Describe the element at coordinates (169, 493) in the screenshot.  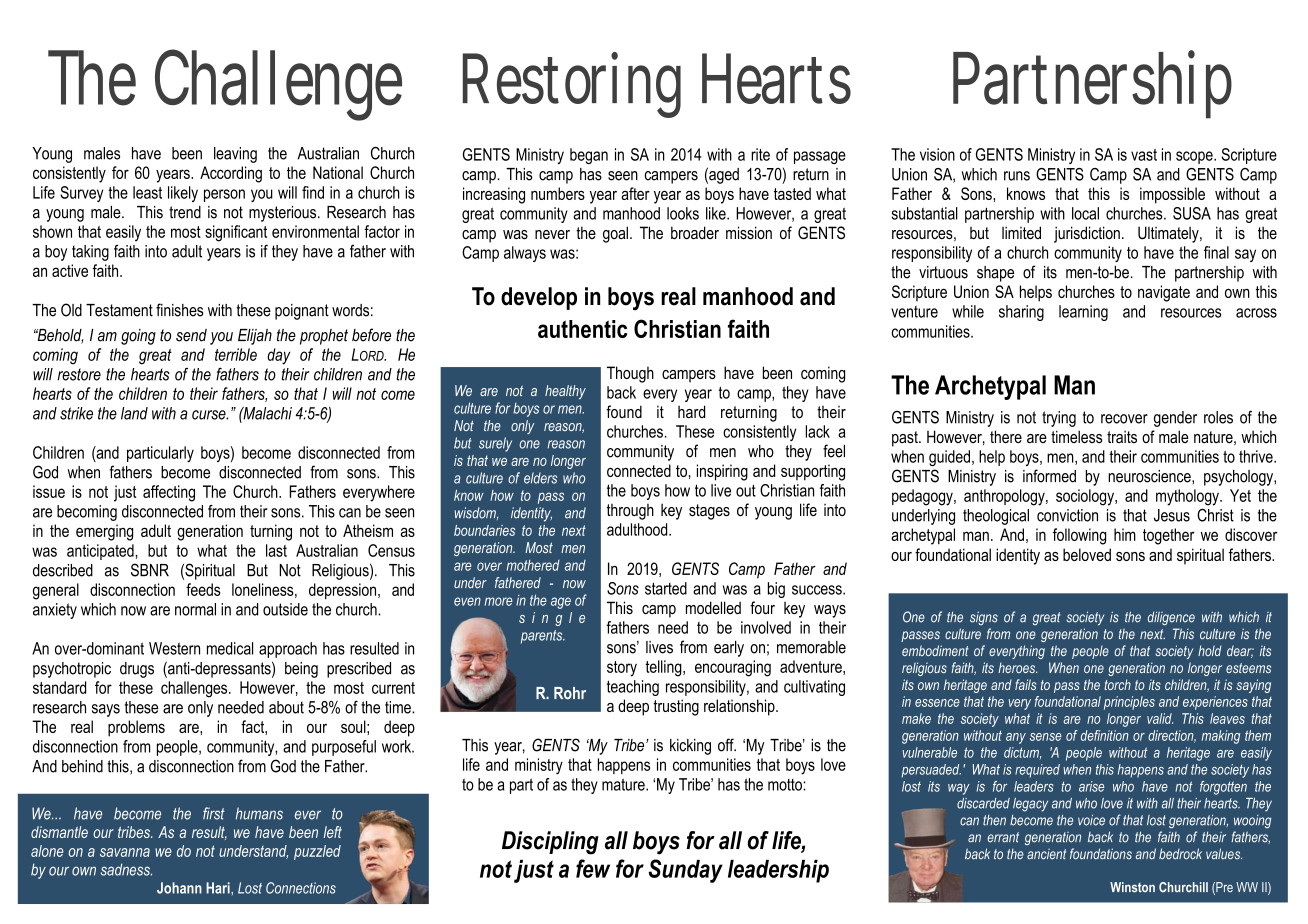
I see `affecting` at that location.
